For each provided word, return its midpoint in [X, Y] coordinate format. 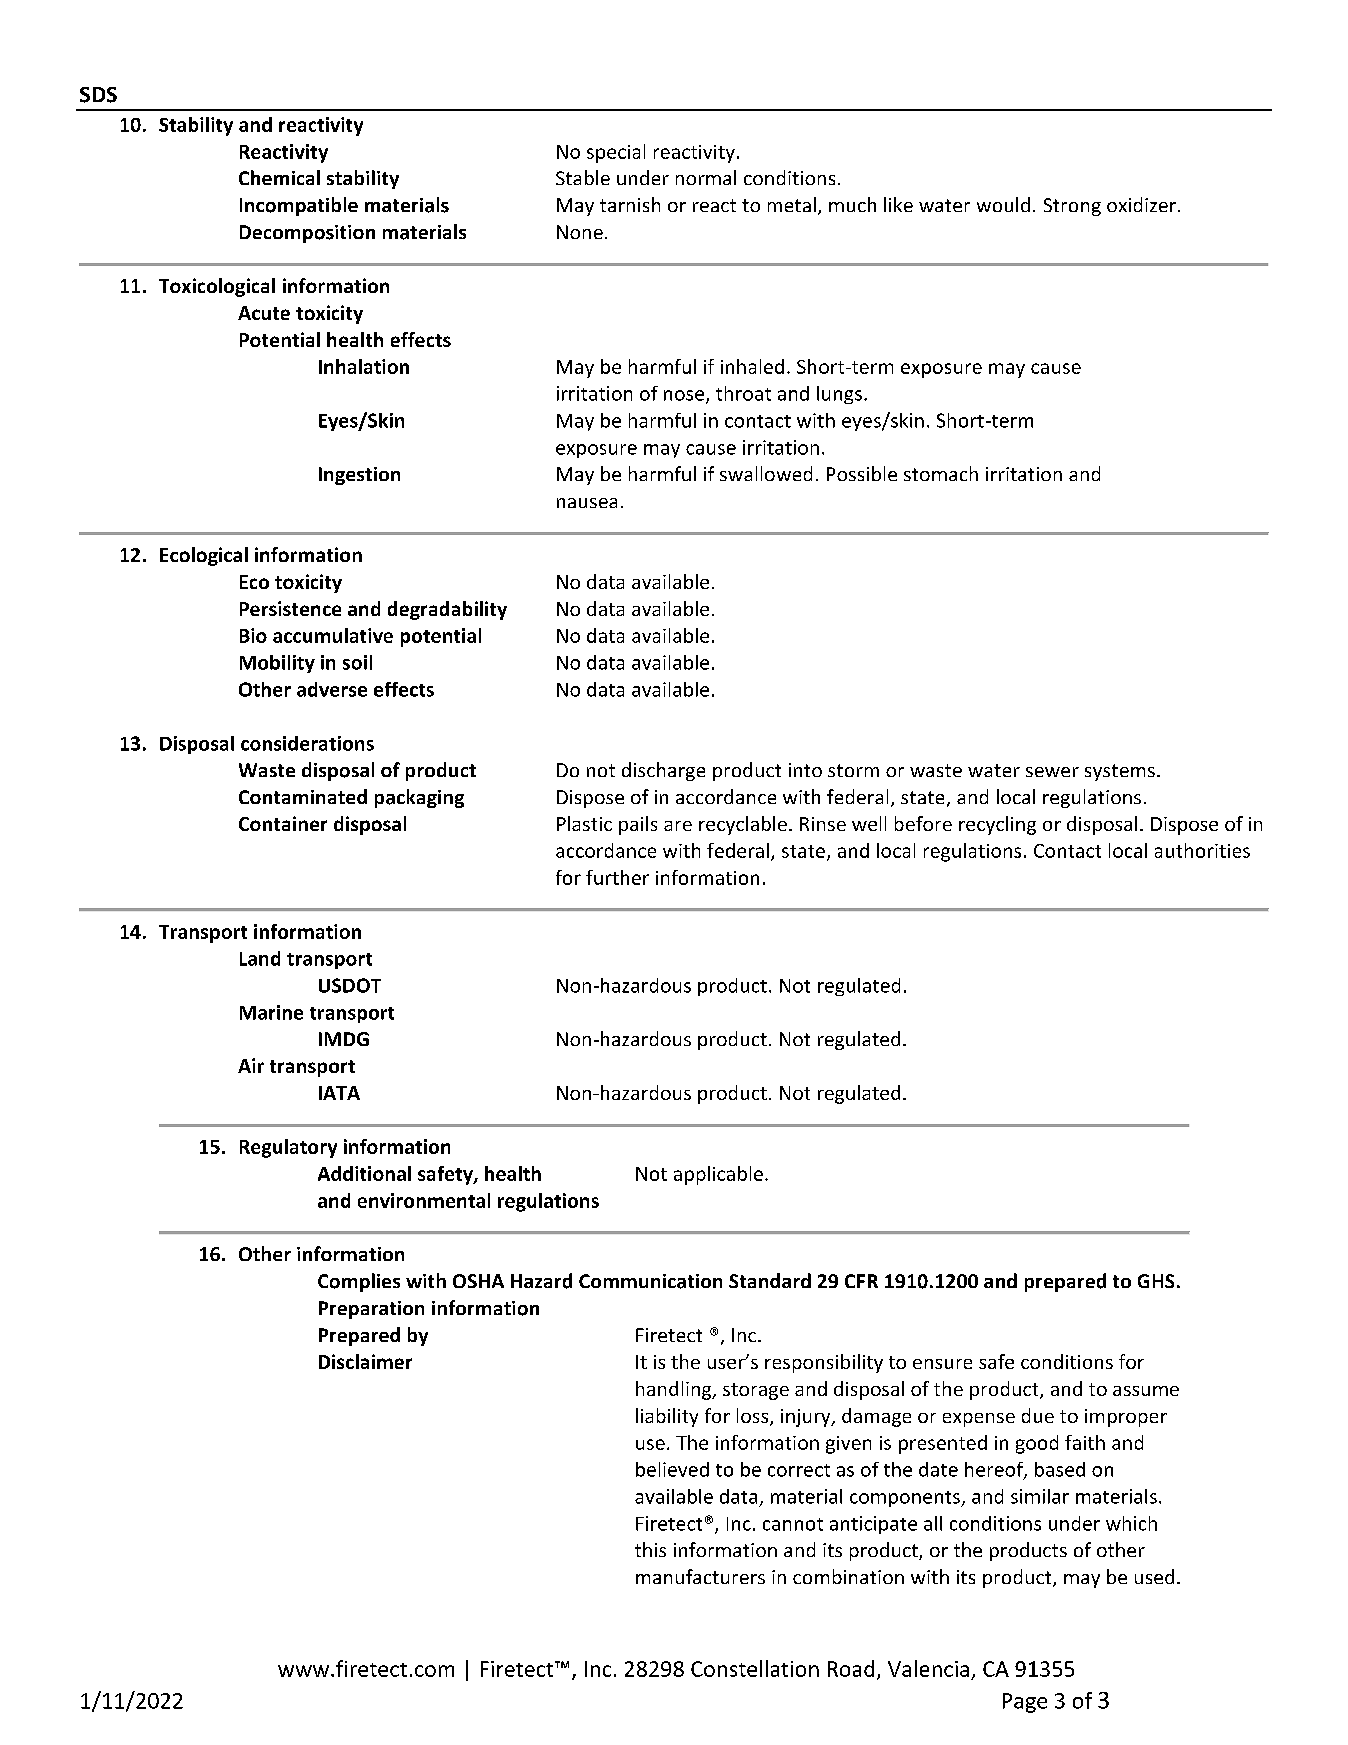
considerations [307, 743]
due [1038, 1415]
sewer [1052, 772]
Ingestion [359, 476]
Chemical [279, 177]
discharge [663, 771]
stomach [941, 473]
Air [251, 1065]
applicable [718, 1175]
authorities [1202, 850]
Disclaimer [365, 1361]
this [650, 1549]
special [616, 153]
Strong [1072, 207]
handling [675, 1390]
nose [685, 396]
